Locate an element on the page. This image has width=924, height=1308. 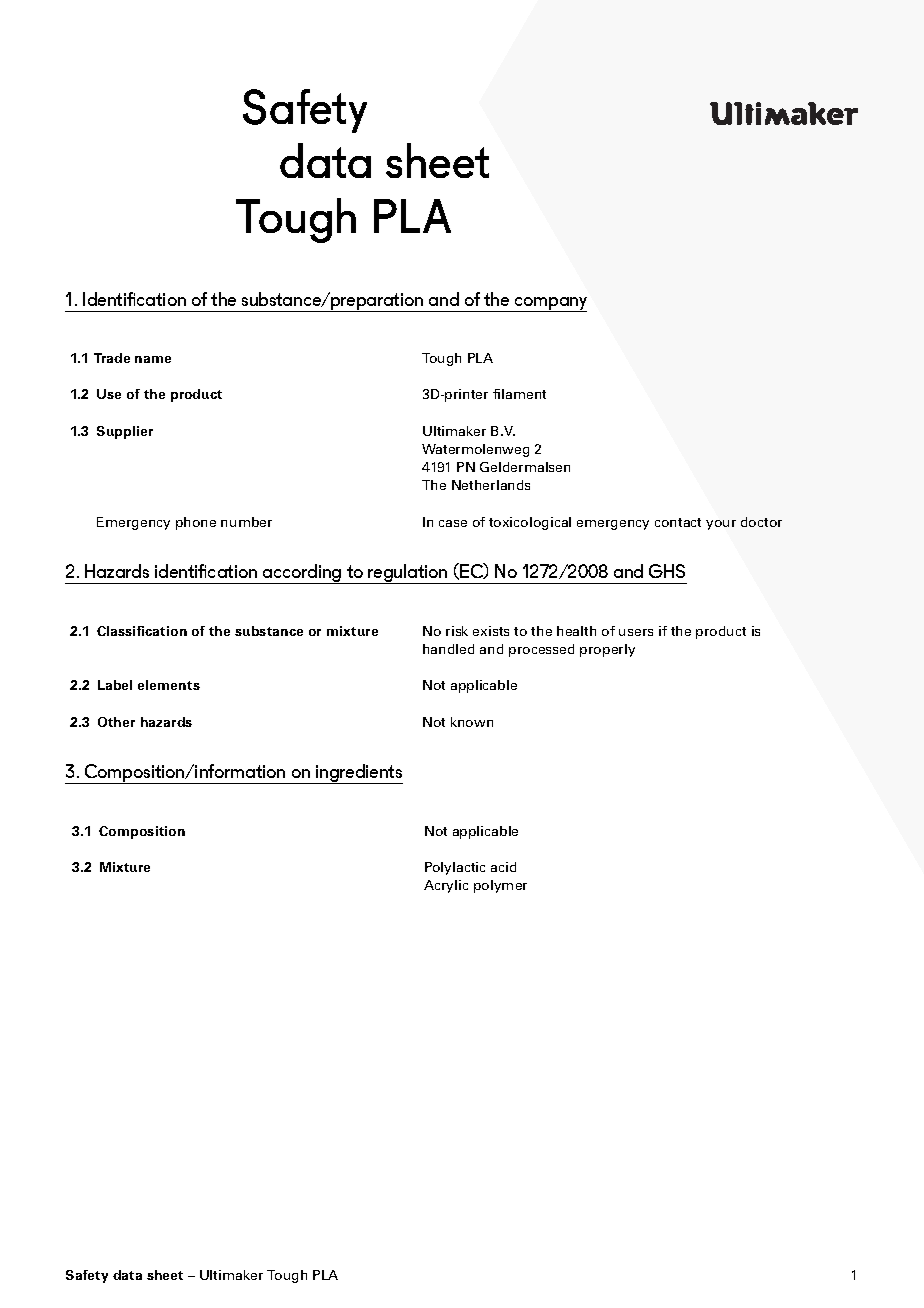
phone is located at coordinates (196, 523).
